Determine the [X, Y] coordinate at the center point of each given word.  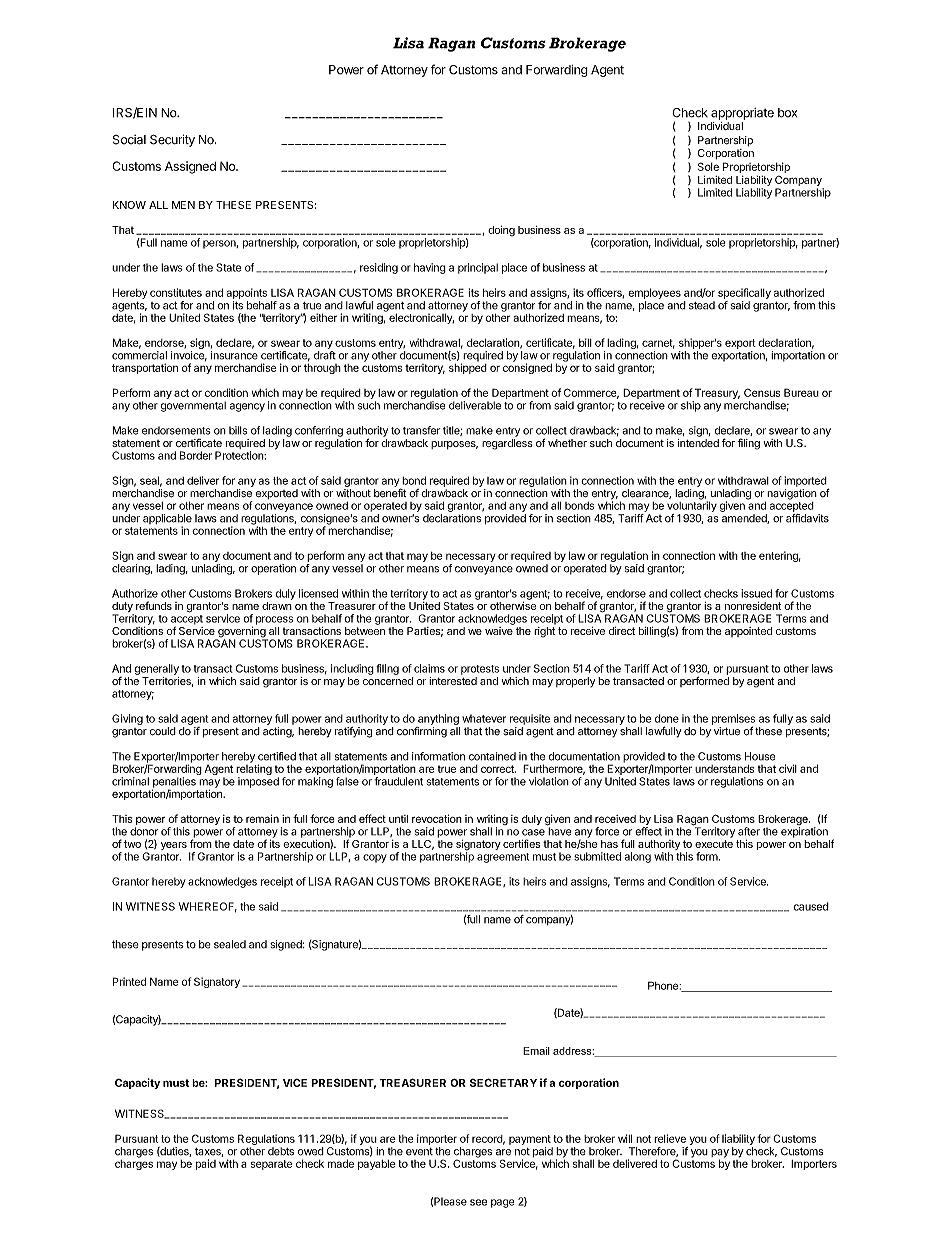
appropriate [742, 114]
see [478, 1202]
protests [480, 670]
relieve [670, 1138]
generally [156, 669]
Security [172, 140]
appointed [748, 632]
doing [501, 231]
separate [271, 1165]
